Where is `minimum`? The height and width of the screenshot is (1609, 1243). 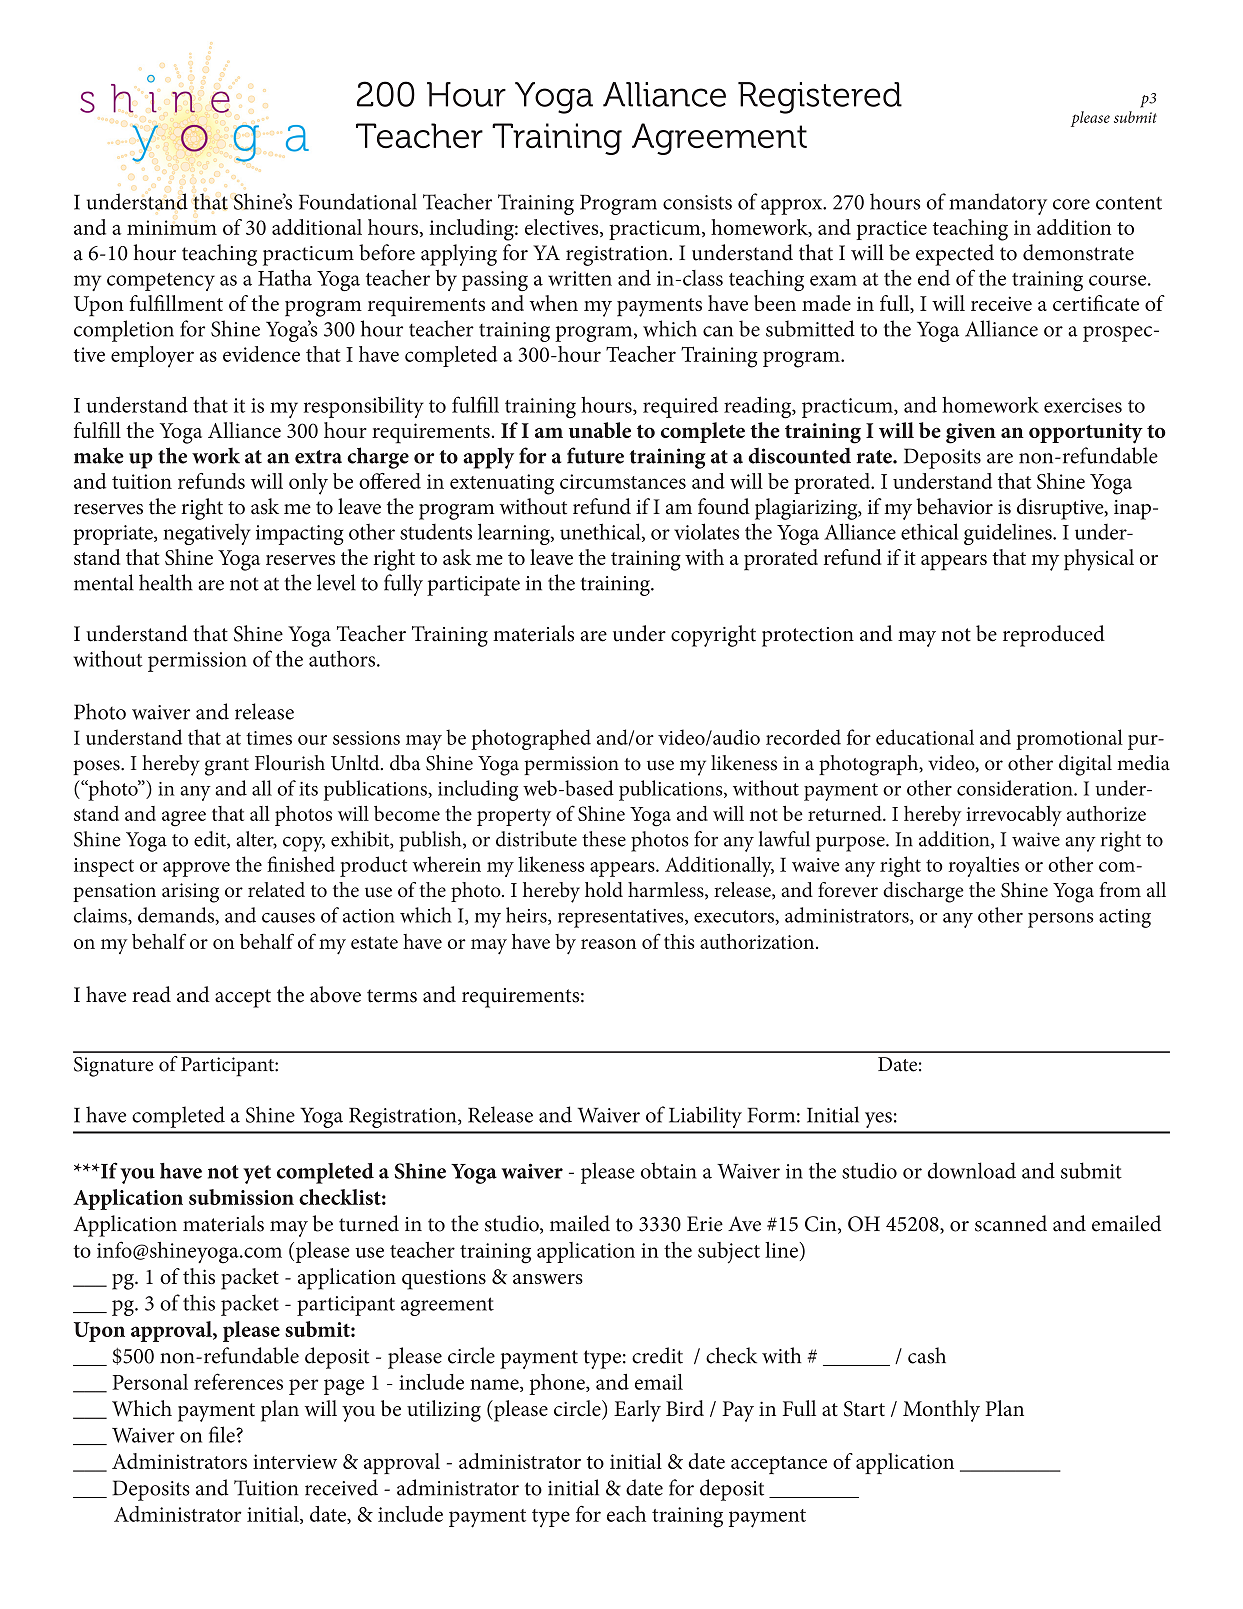
minimum is located at coordinates (172, 227).
